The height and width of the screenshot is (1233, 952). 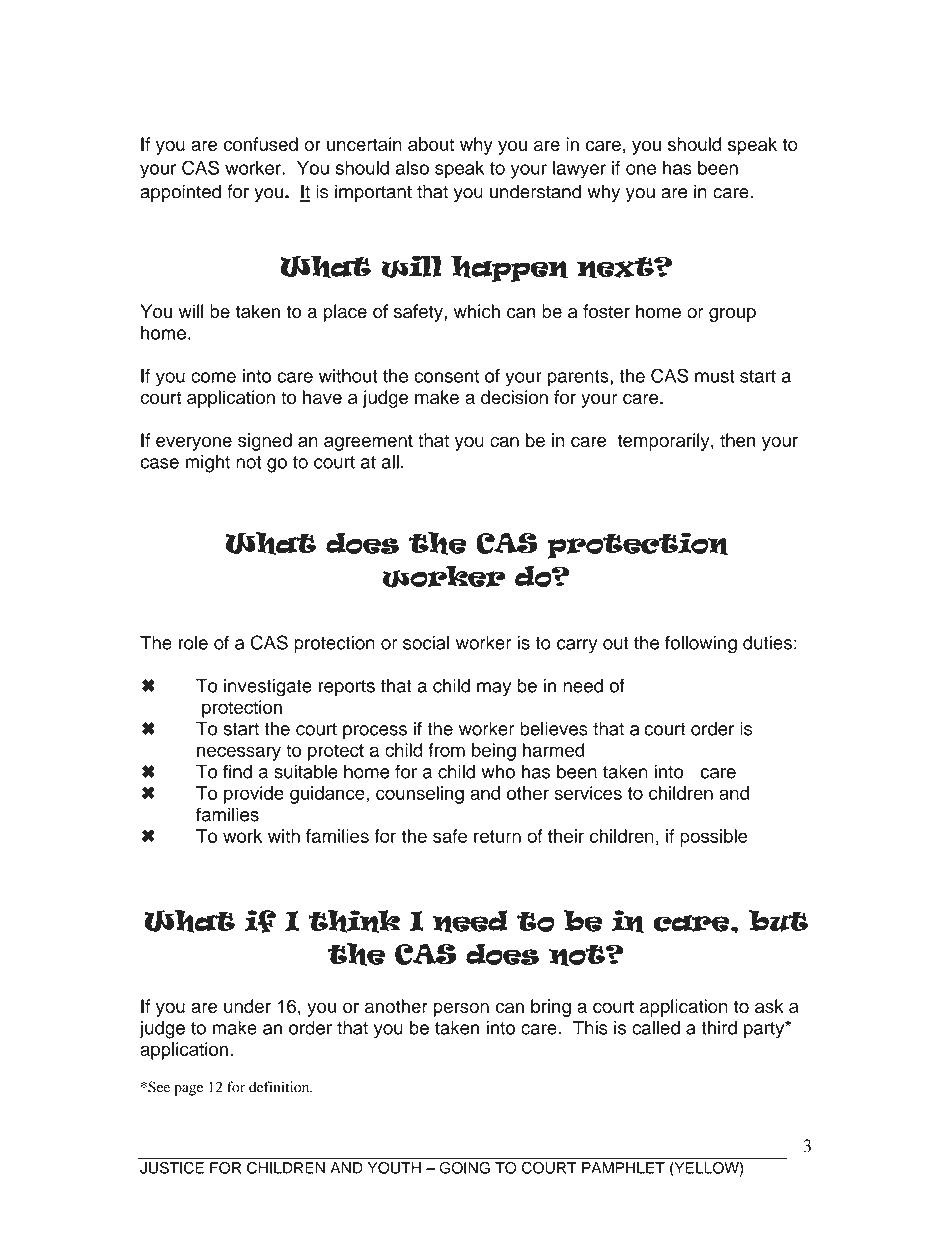 I want to click on confused, so click(x=261, y=144).
